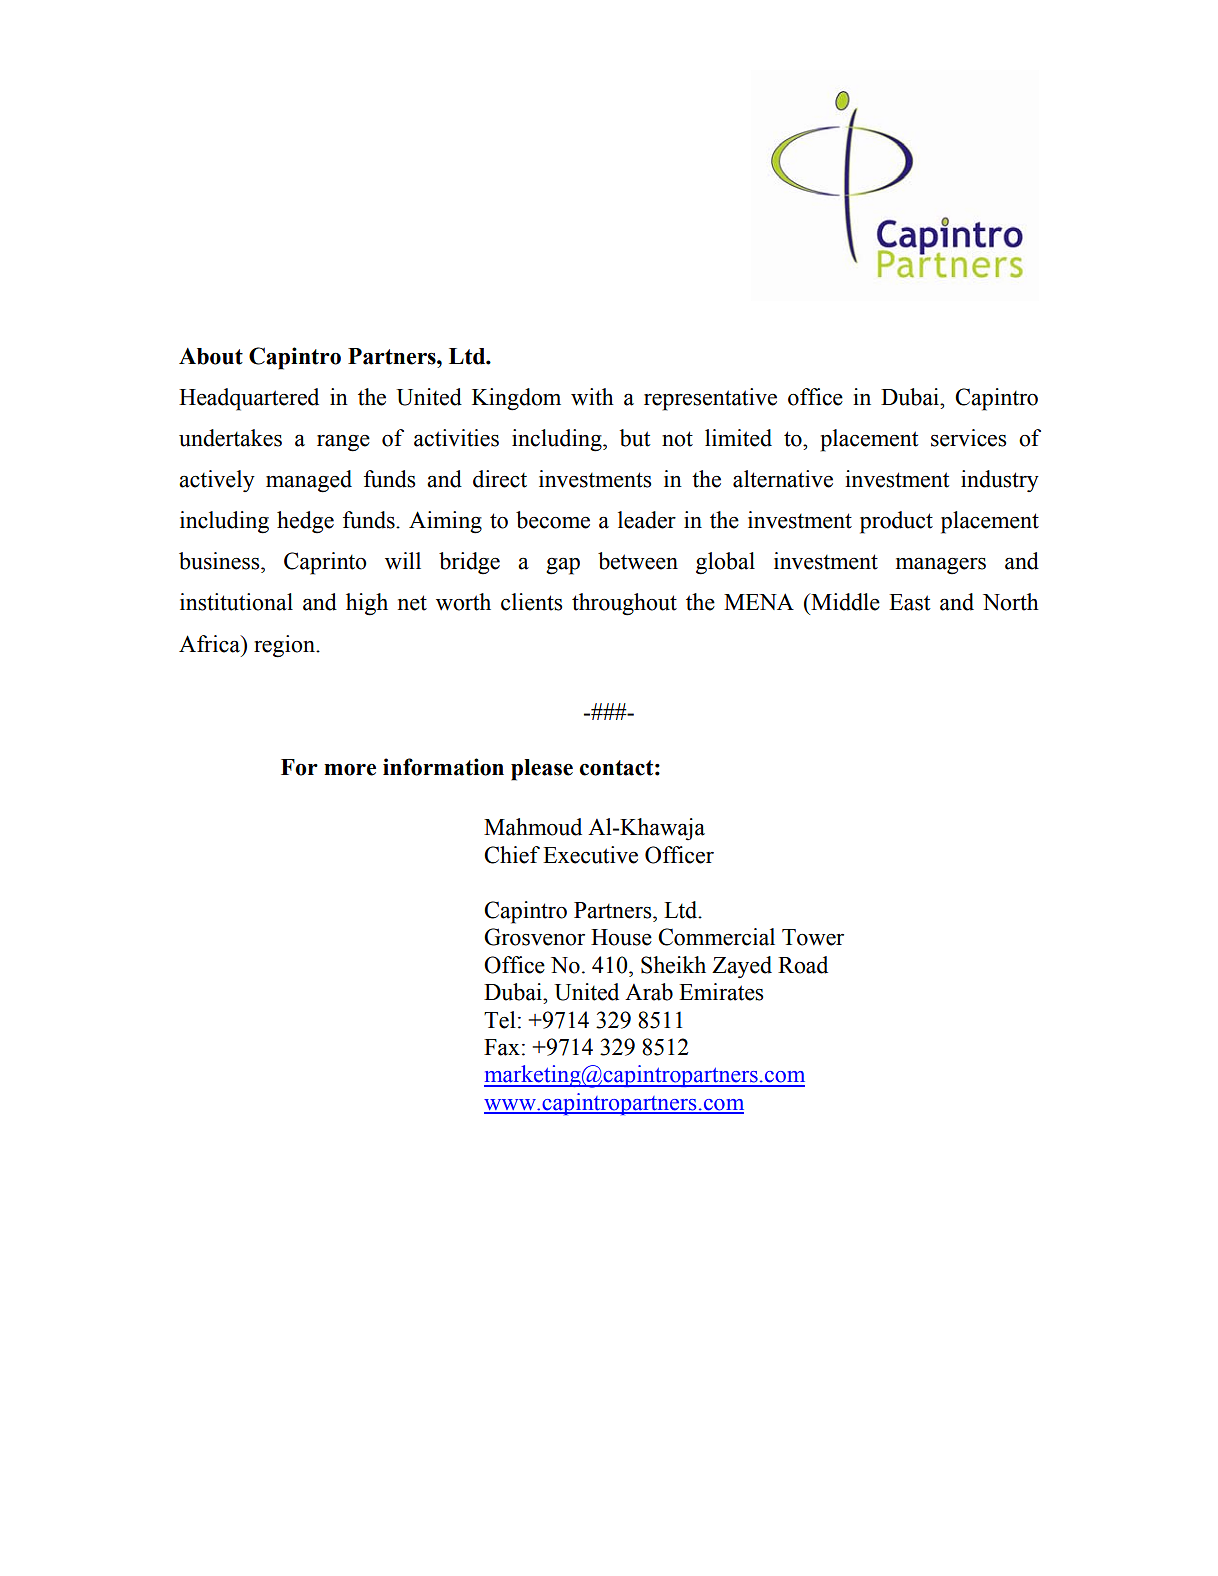 The image size is (1218, 1576). I want to click on Executive, so click(590, 855).
